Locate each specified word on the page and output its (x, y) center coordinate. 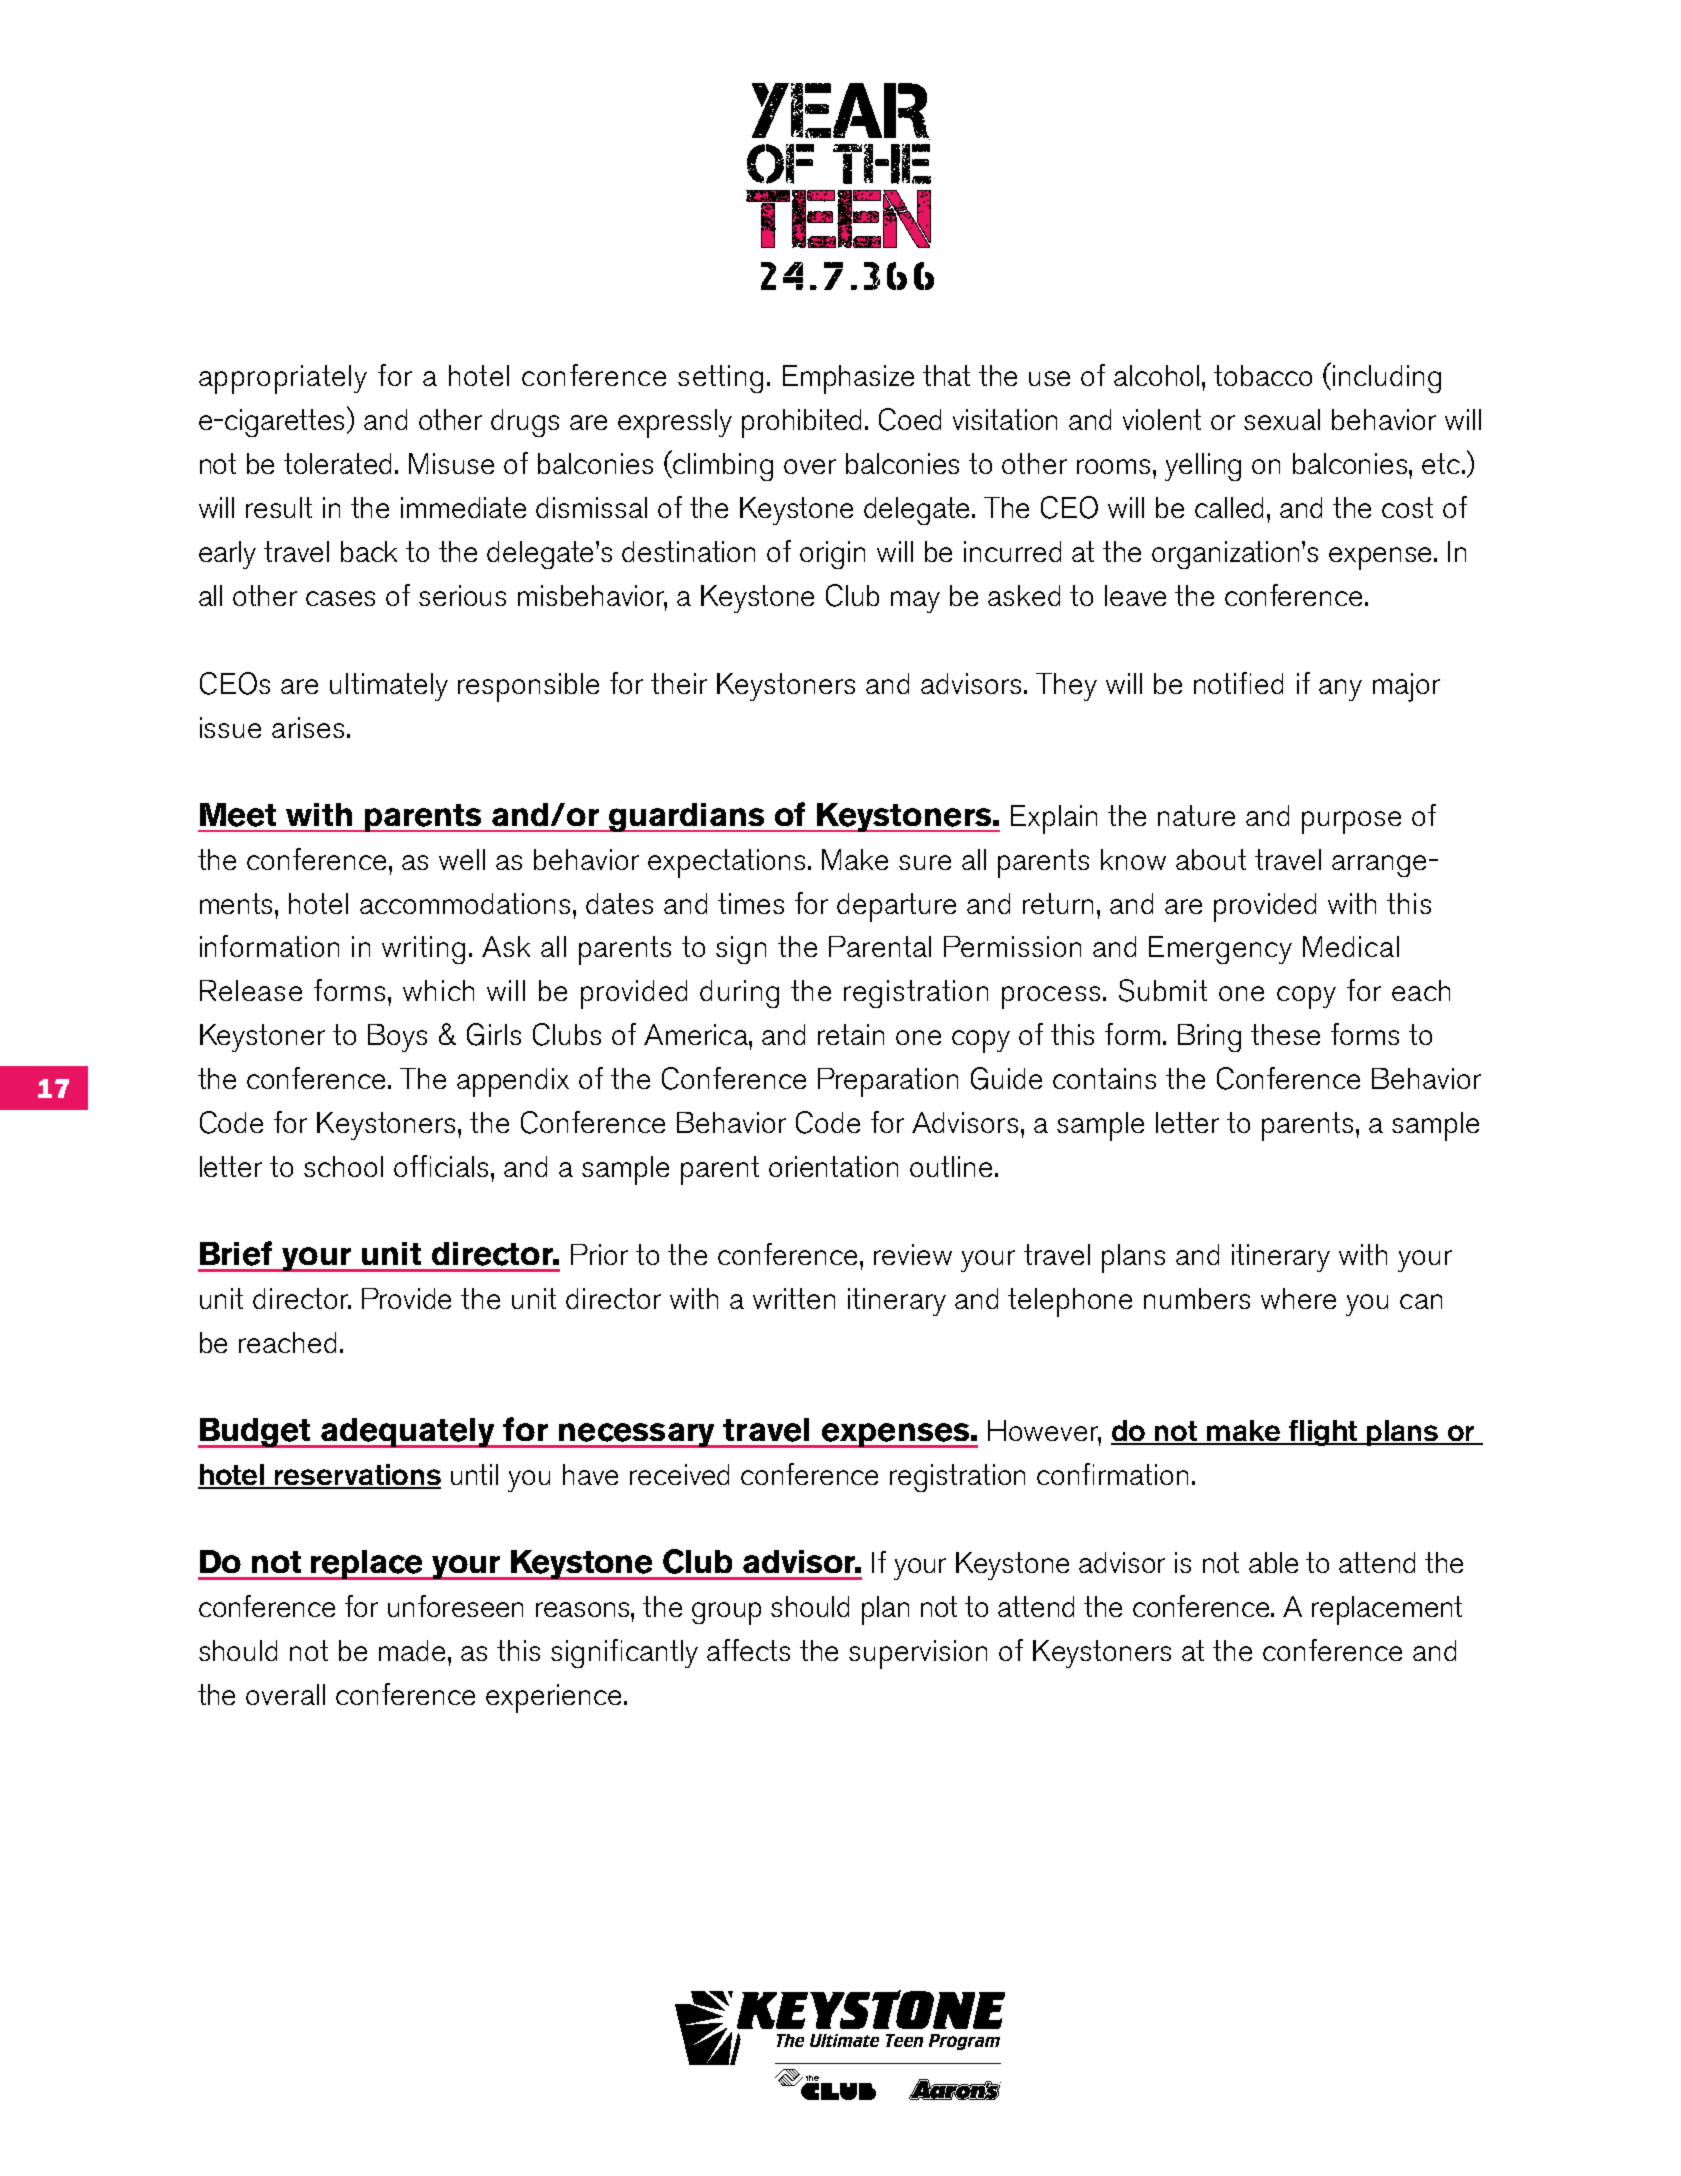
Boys (397, 1038)
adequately (408, 1433)
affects (748, 1650)
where (1298, 1298)
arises (308, 727)
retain (851, 1034)
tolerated (337, 463)
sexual (1282, 419)
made (412, 1650)
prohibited (801, 423)
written (794, 1298)
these (1285, 1034)
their (679, 683)
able (1273, 1562)
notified (1238, 683)
